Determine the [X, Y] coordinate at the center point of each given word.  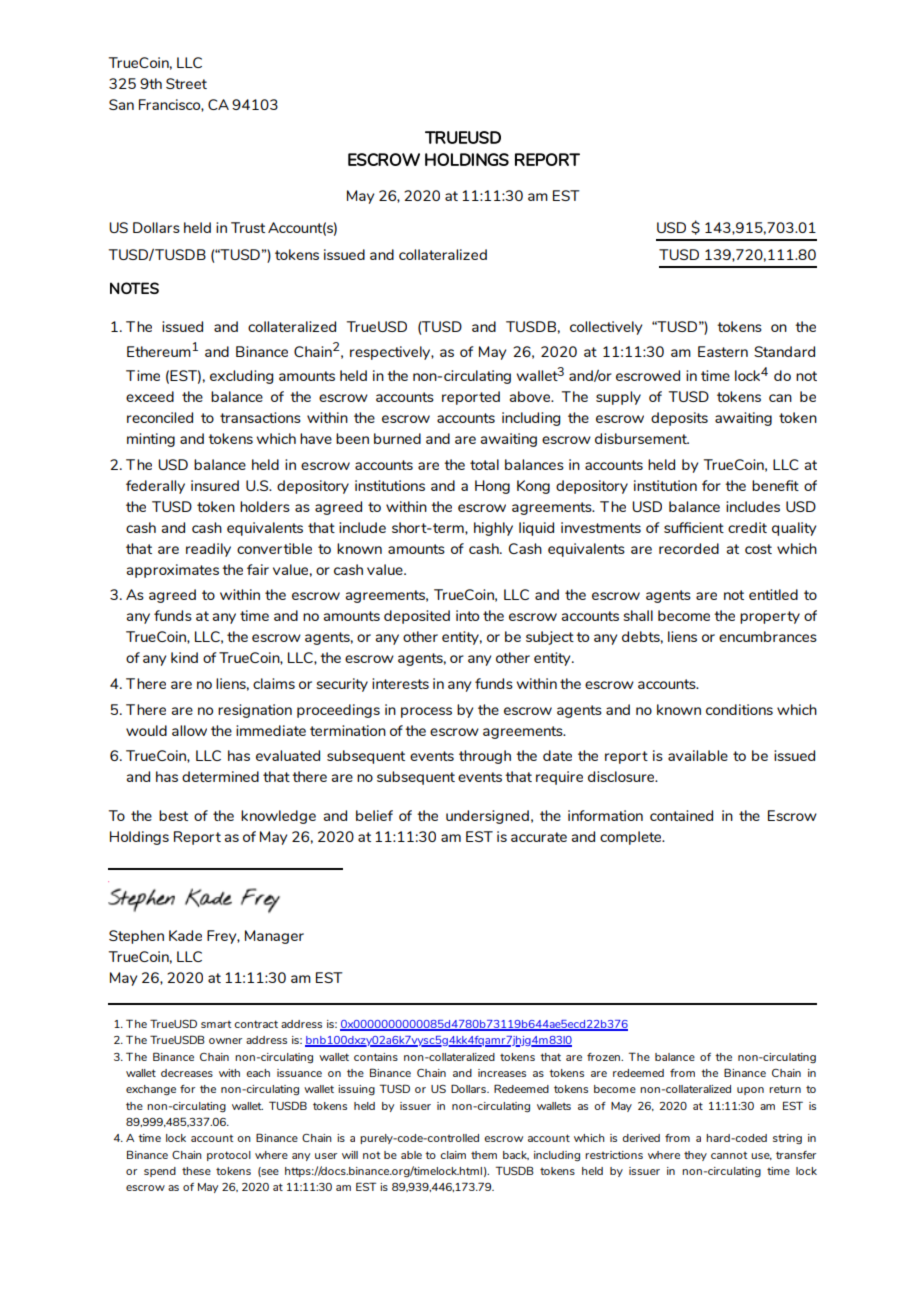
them [484, 1155]
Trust [248, 227]
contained [681, 815]
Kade [185, 935]
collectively [606, 328]
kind [184, 657]
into [467, 615]
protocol [229, 1156]
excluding [241, 377]
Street [186, 83]
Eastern [723, 351]
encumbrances [768, 636]
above [531, 396]
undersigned [487, 817]
